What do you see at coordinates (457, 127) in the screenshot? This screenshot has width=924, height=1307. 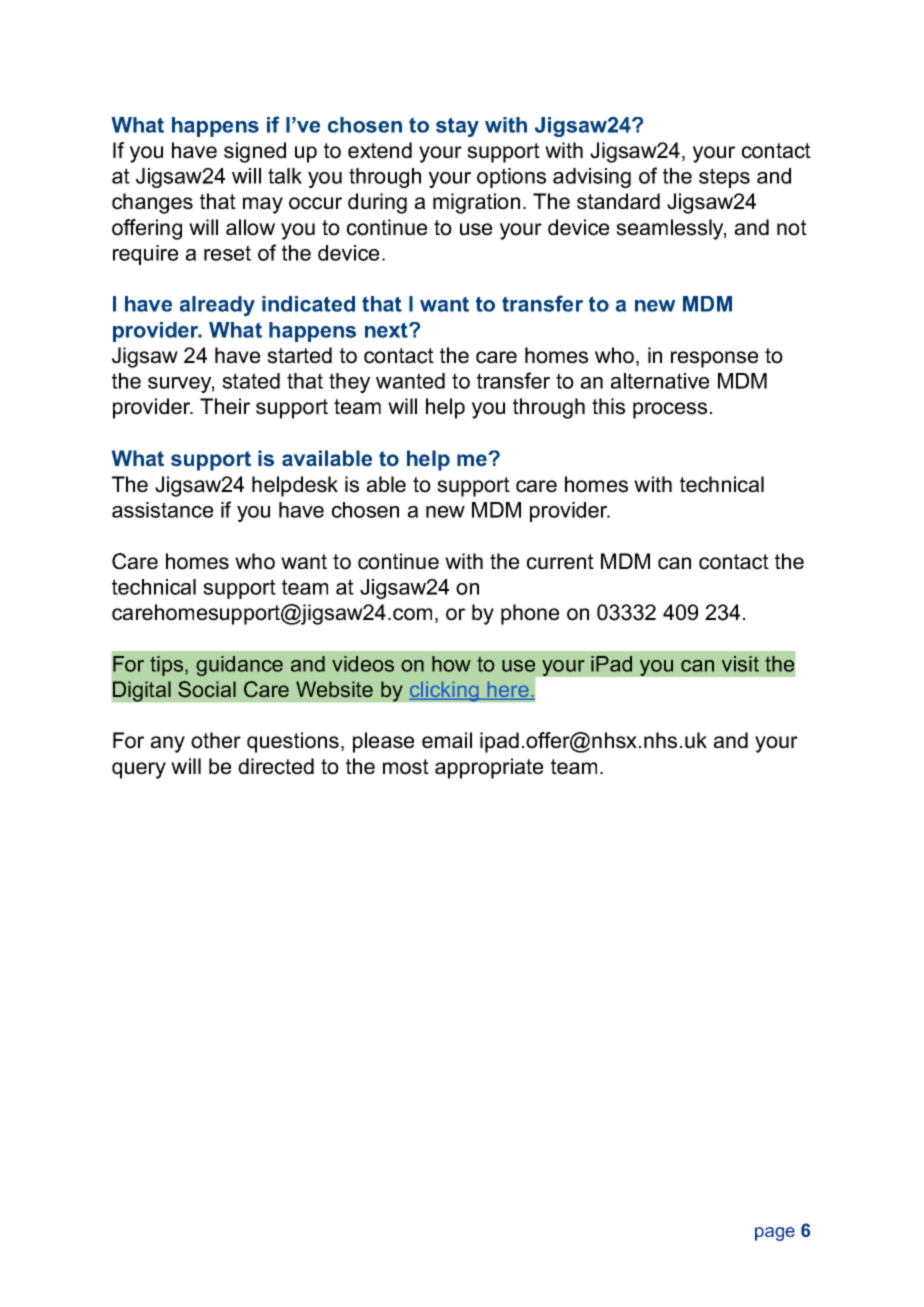 I see `stay` at bounding box center [457, 127].
